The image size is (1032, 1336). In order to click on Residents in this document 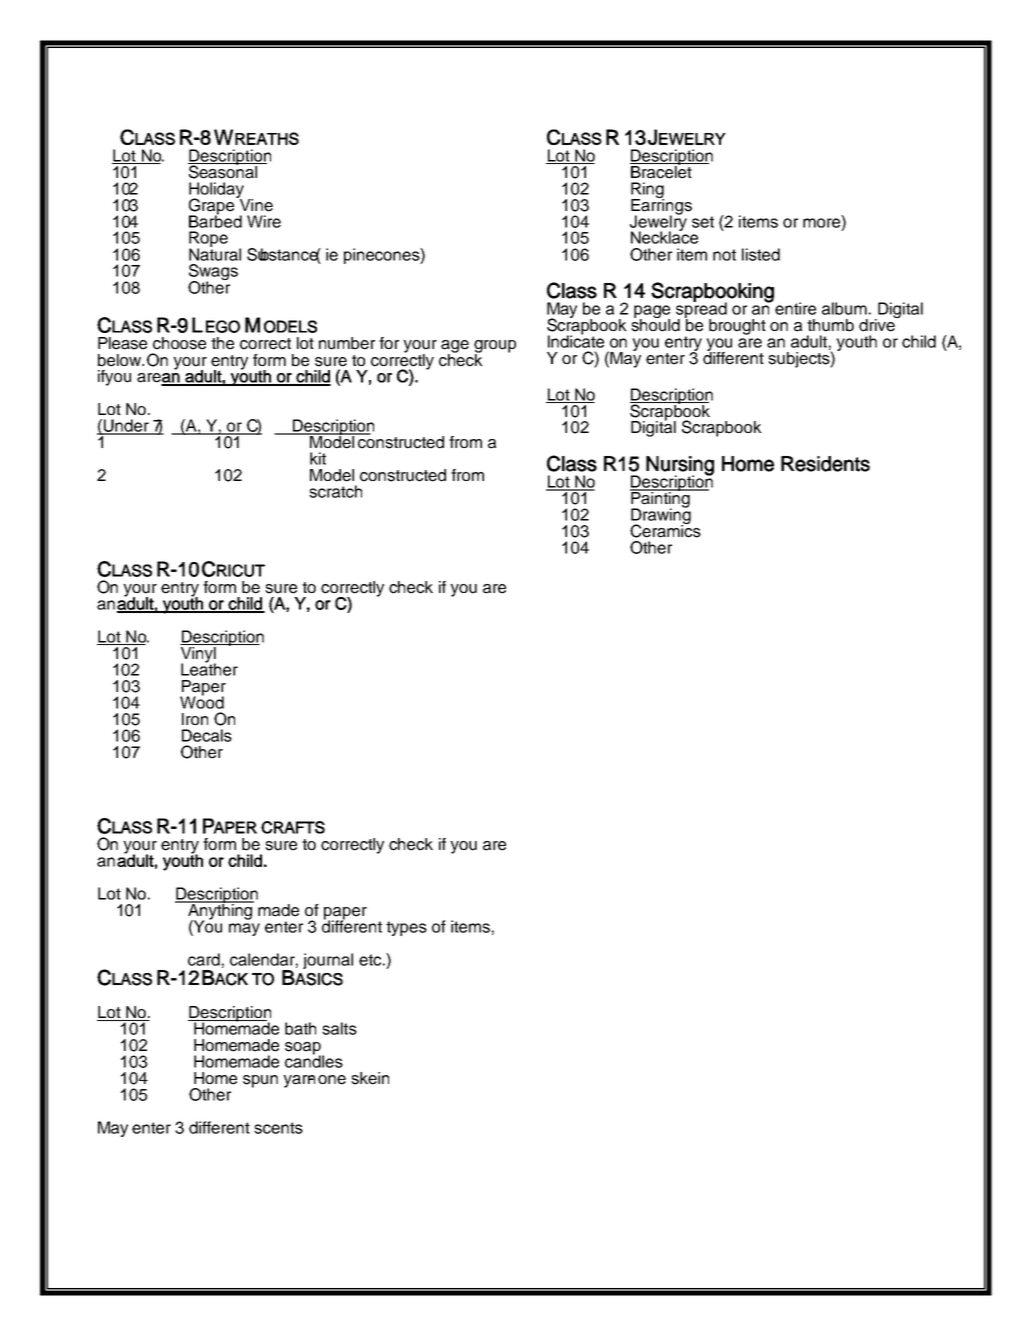, I will do `click(825, 464)`.
